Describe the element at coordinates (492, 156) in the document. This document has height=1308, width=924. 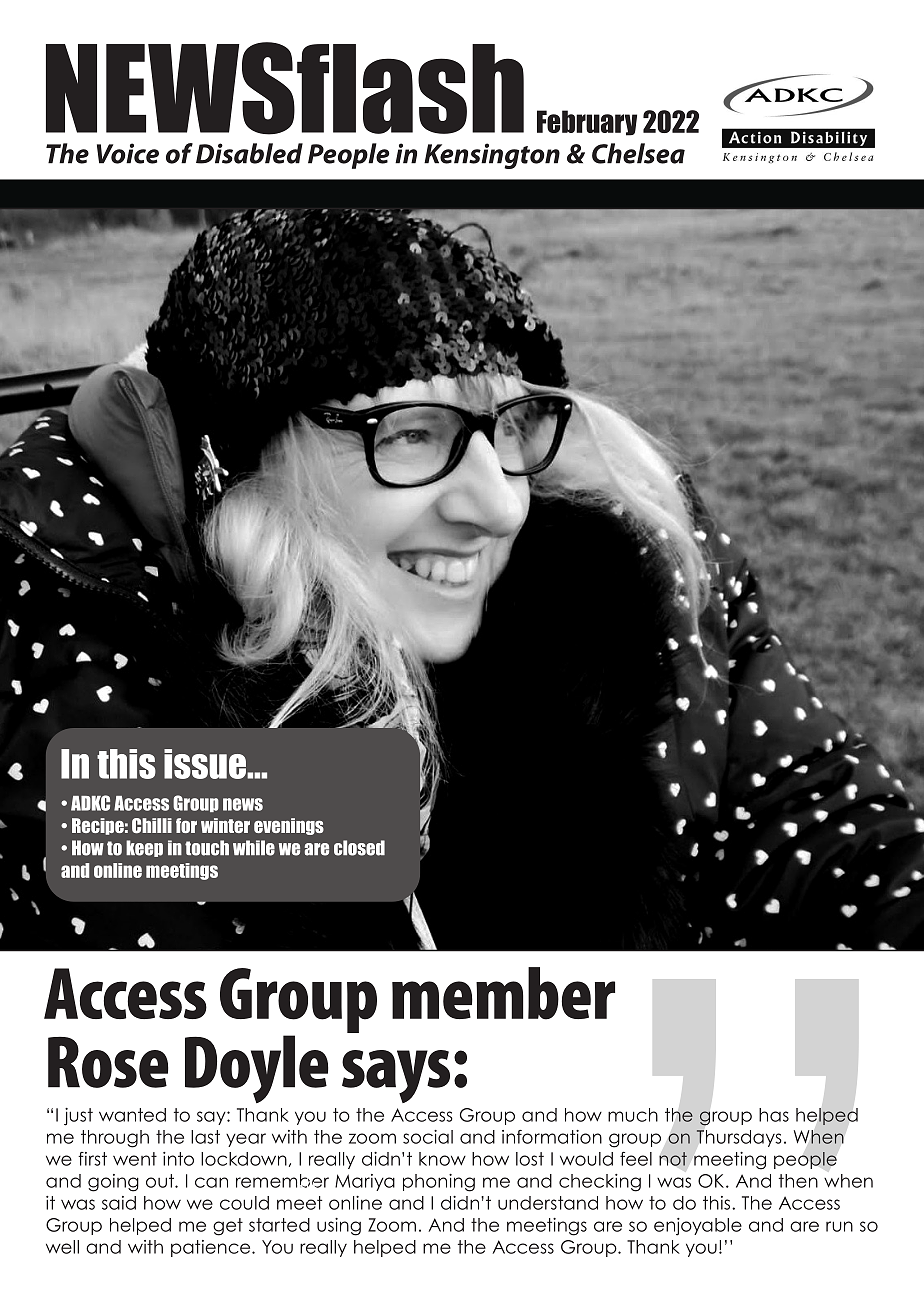
I see `Kensington` at that location.
